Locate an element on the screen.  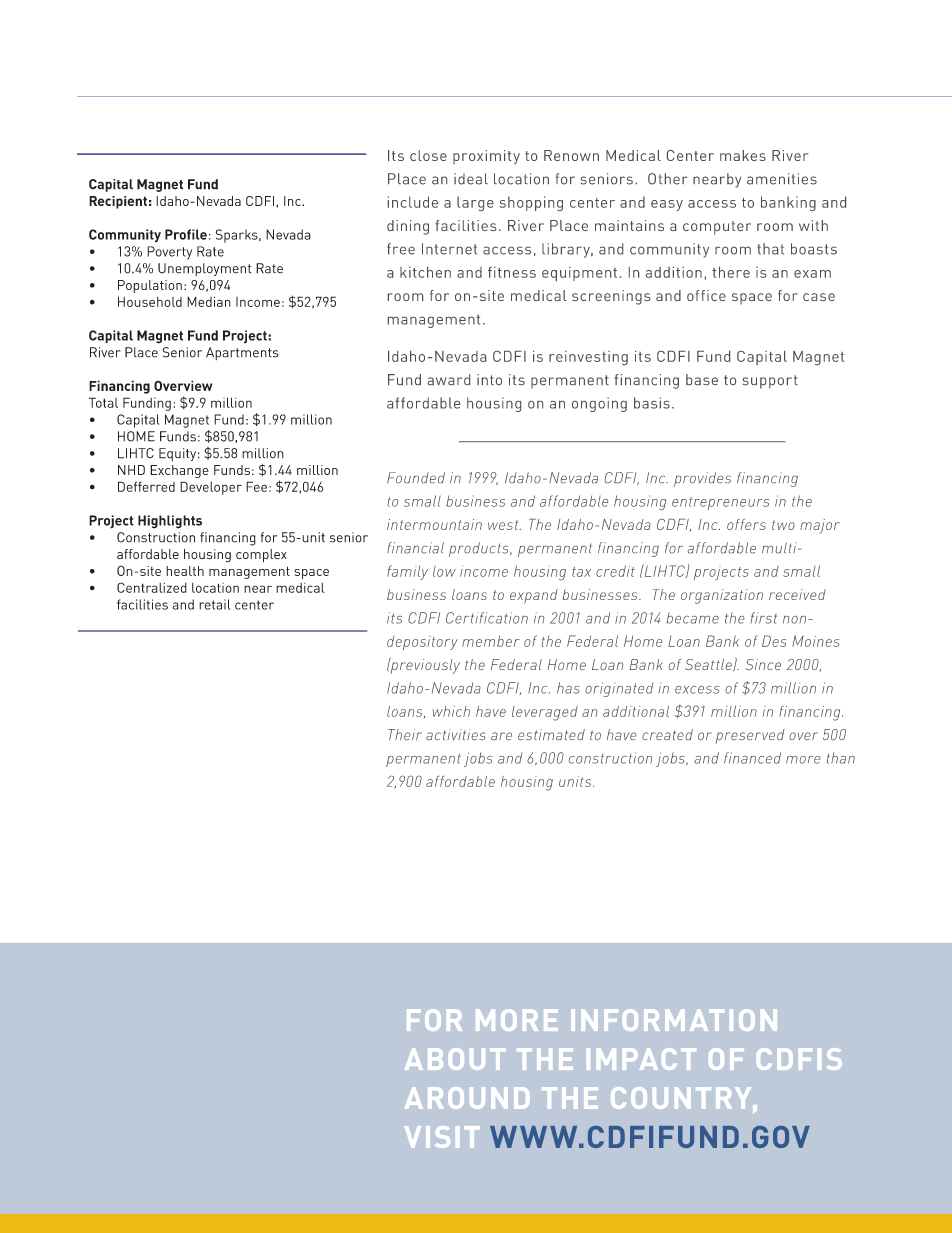
financed is located at coordinates (752, 758).
